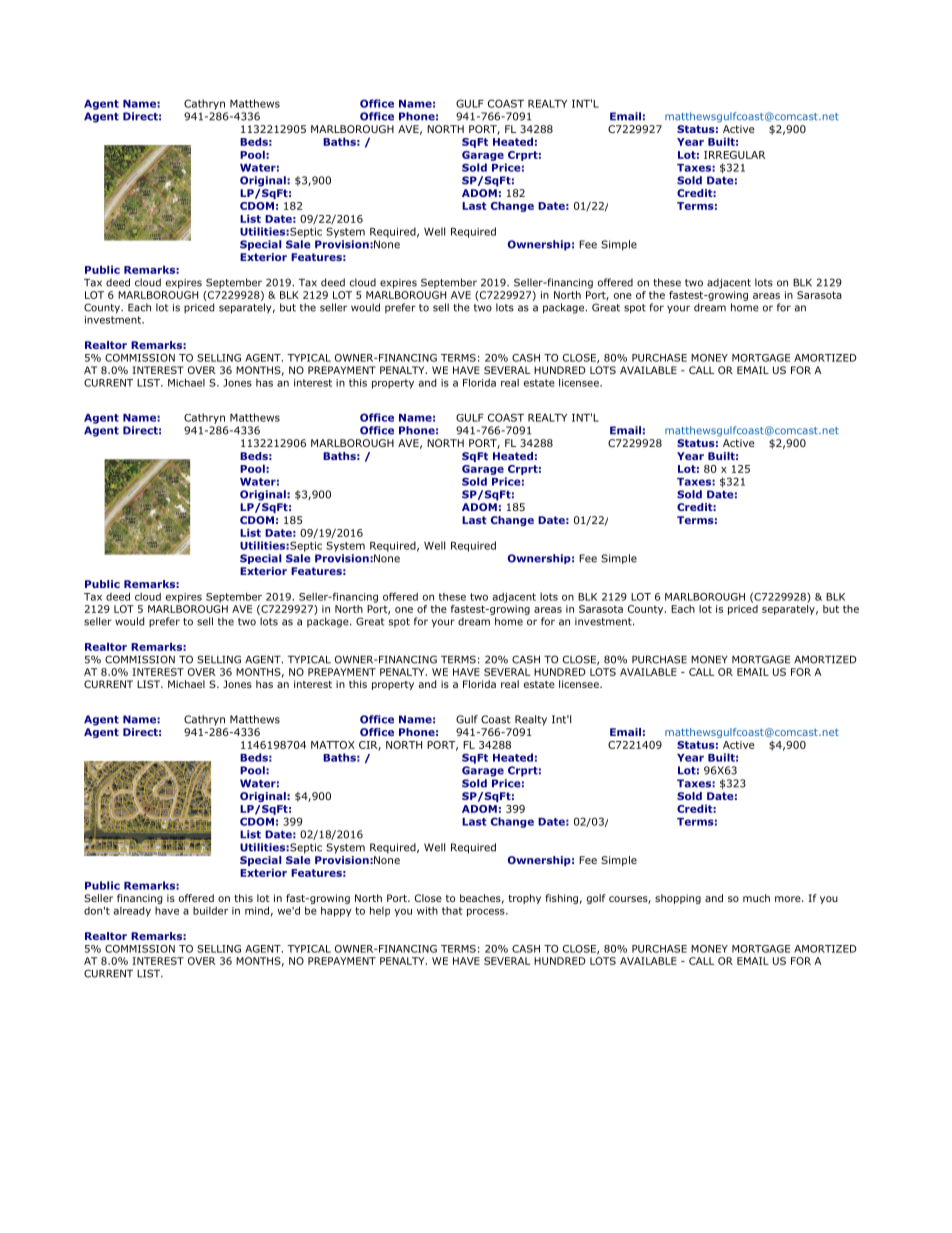 The image size is (952, 1233). I want to click on happy, so click(336, 911).
